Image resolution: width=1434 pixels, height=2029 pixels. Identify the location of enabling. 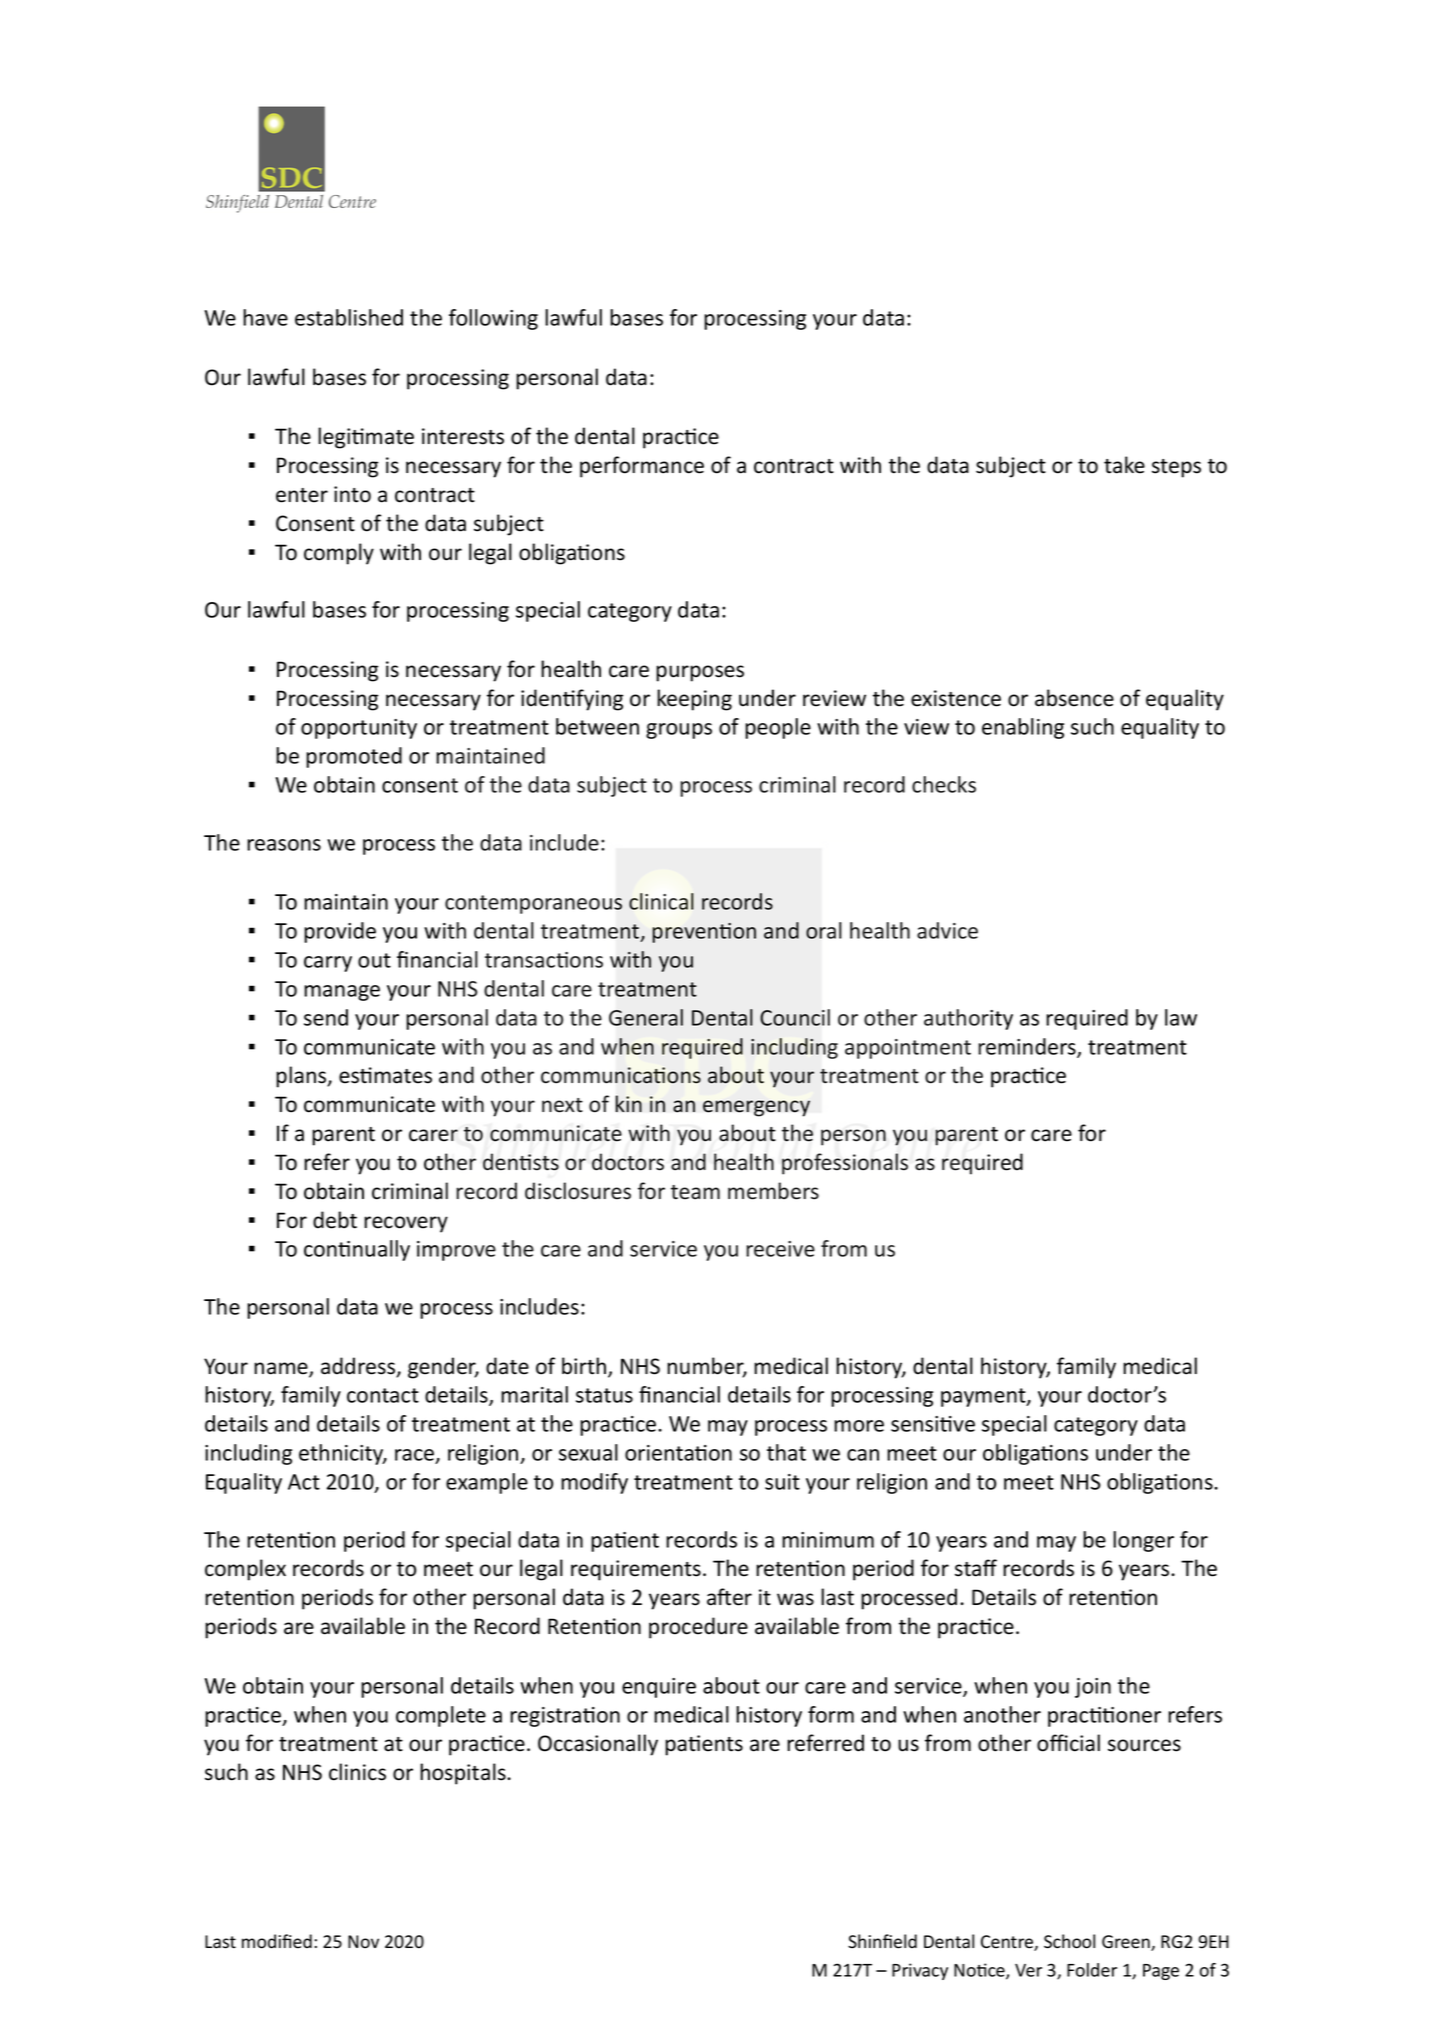
(1023, 728).
